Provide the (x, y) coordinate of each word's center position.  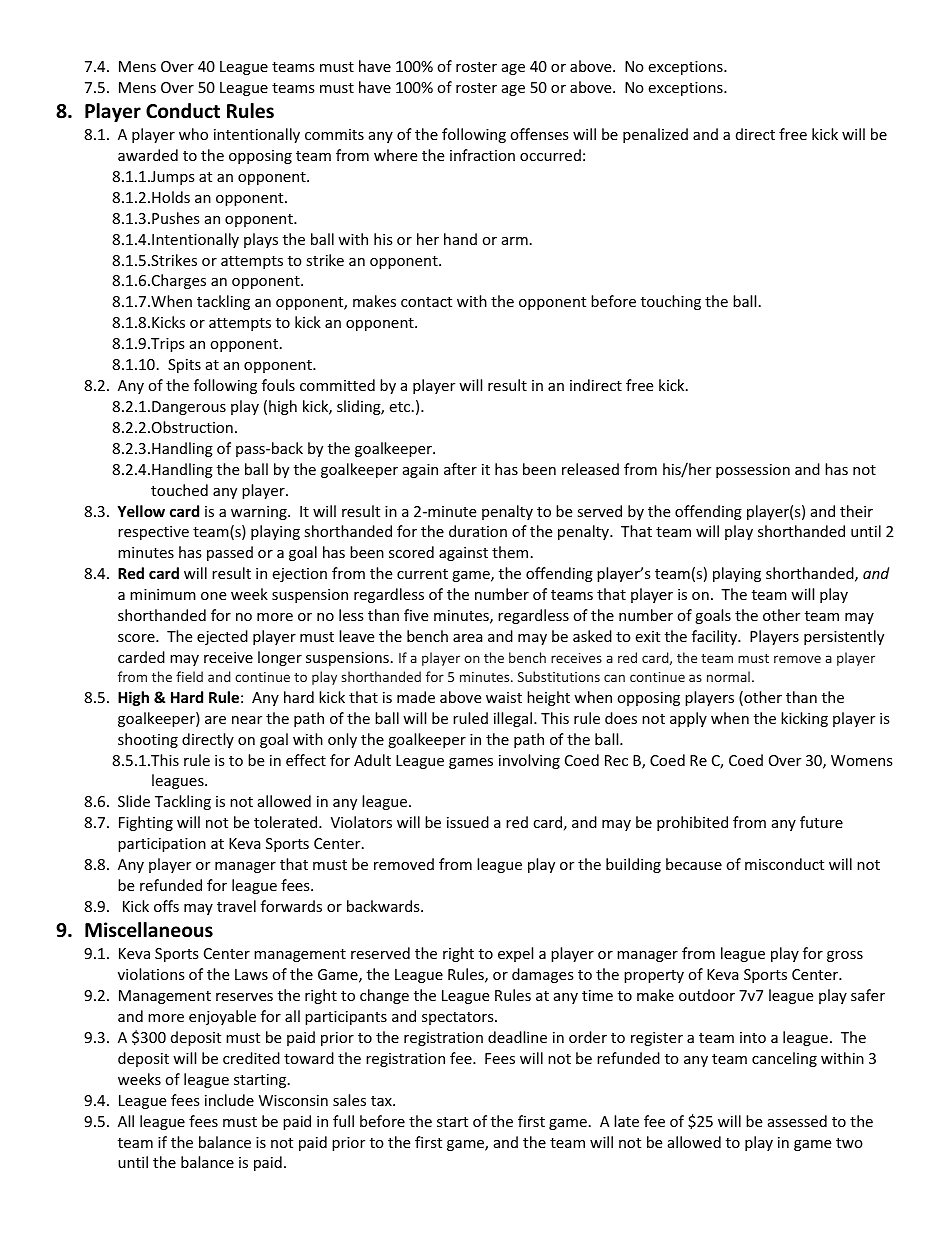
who (193, 134)
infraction (482, 155)
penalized (655, 135)
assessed (797, 1121)
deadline (517, 1037)
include (229, 1100)
